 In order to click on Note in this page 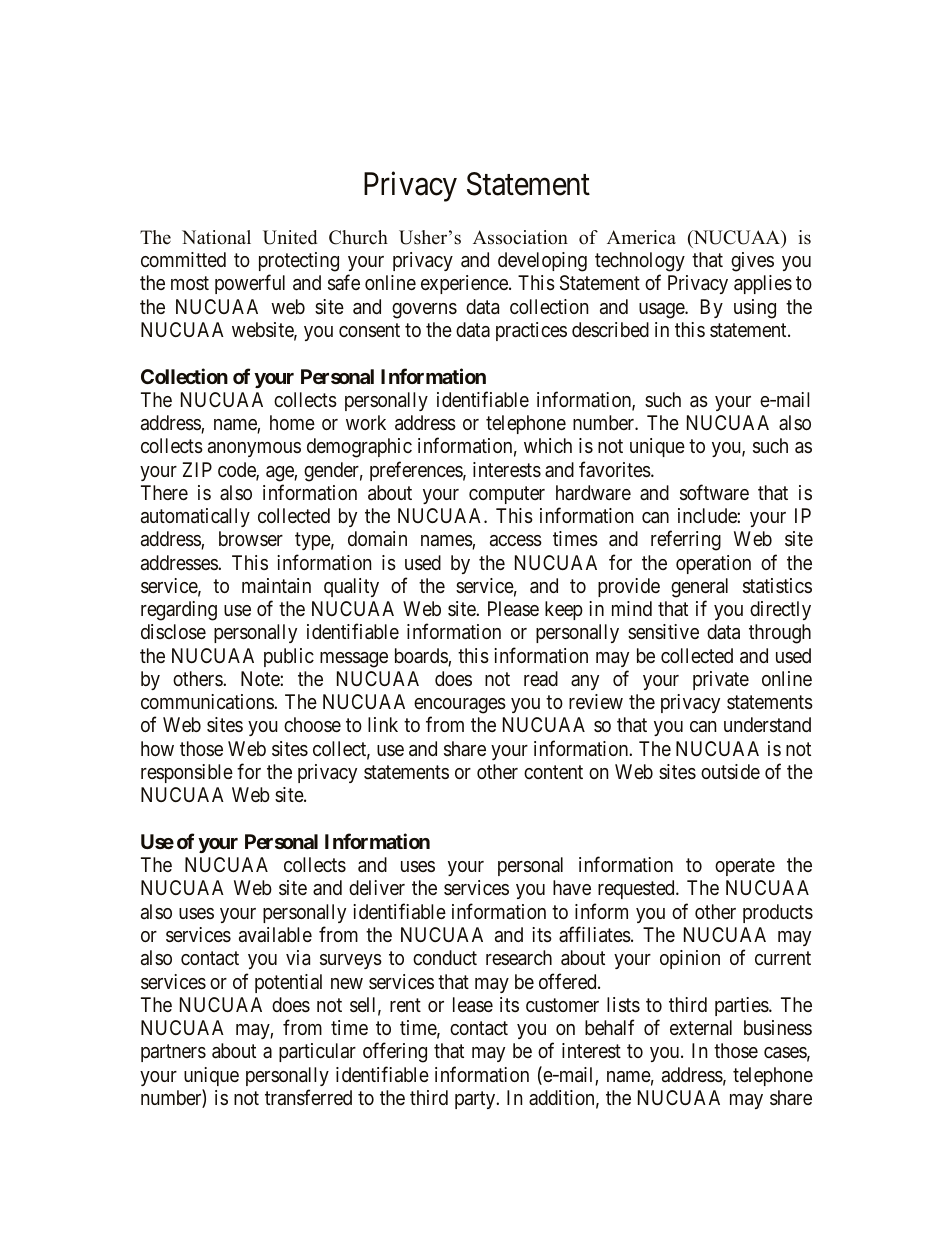, I will do `click(261, 678)`.
